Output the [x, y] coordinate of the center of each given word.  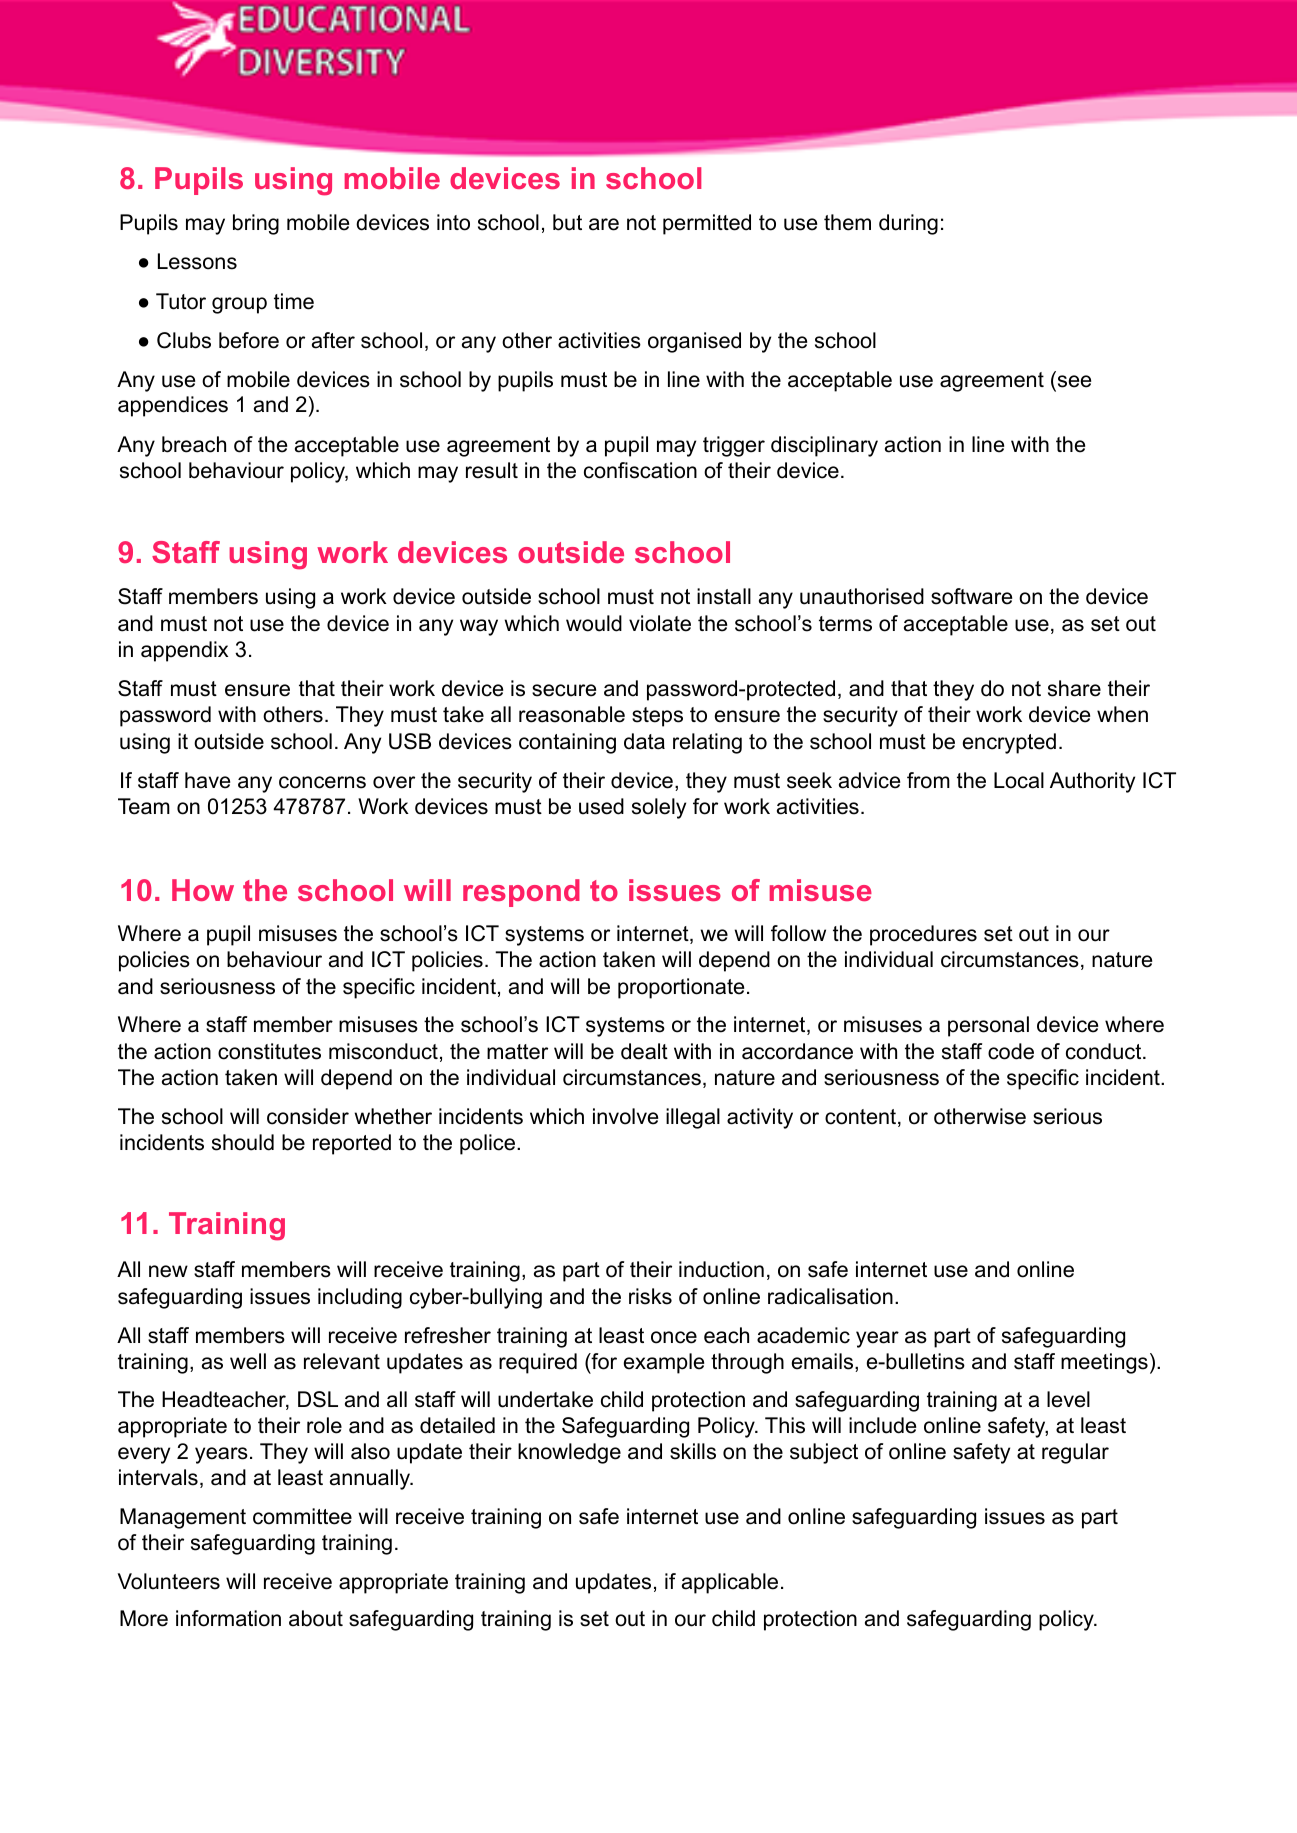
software [971, 596]
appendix [184, 651]
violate [660, 623]
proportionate [681, 988]
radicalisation [830, 1296]
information [228, 1618]
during [908, 224]
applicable [730, 1583]
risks [650, 1296]
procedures [923, 935]
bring [256, 224]
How [203, 890]
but [567, 222]
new [168, 1271]
